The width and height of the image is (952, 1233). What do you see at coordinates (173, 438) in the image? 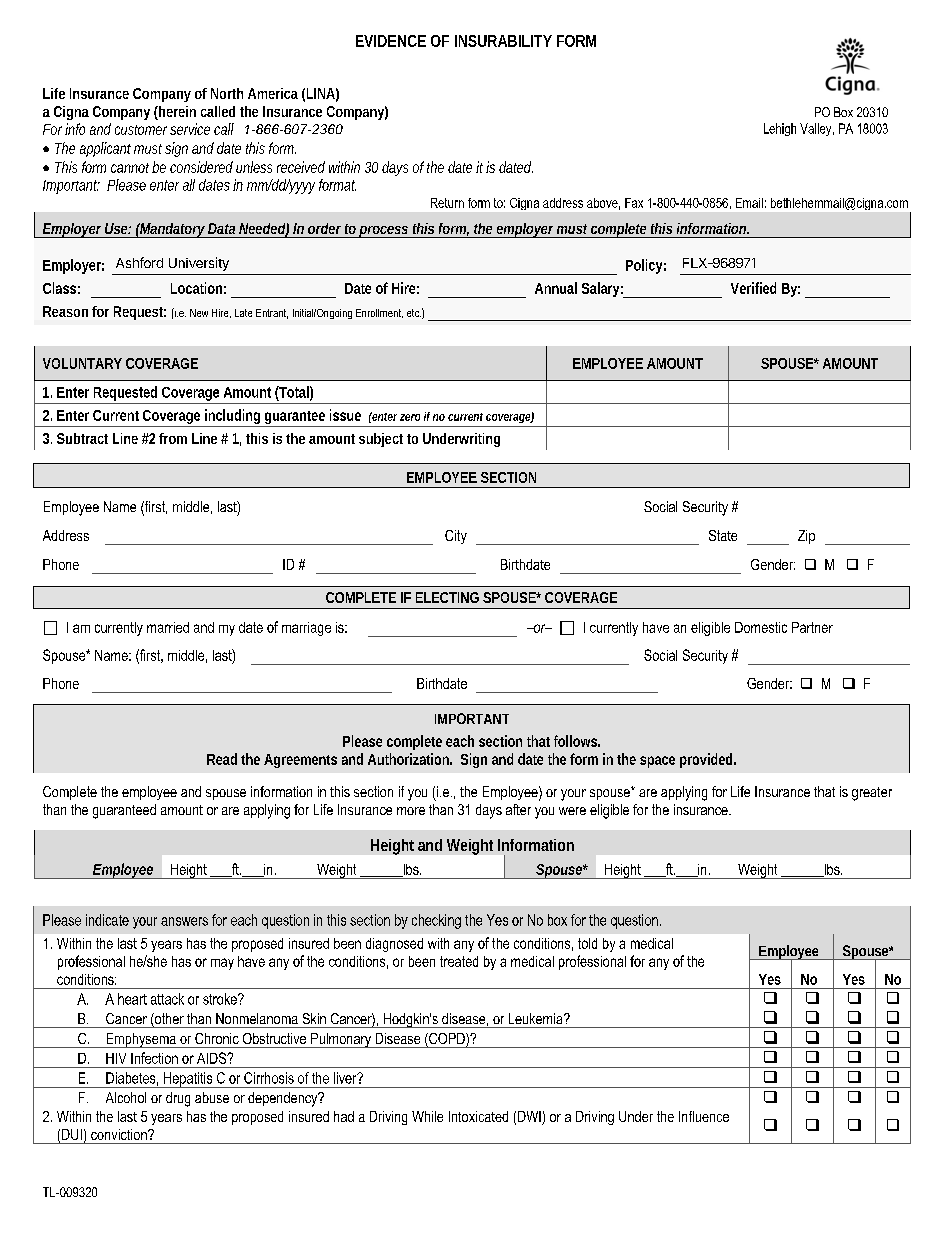
I see `from` at bounding box center [173, 438].
